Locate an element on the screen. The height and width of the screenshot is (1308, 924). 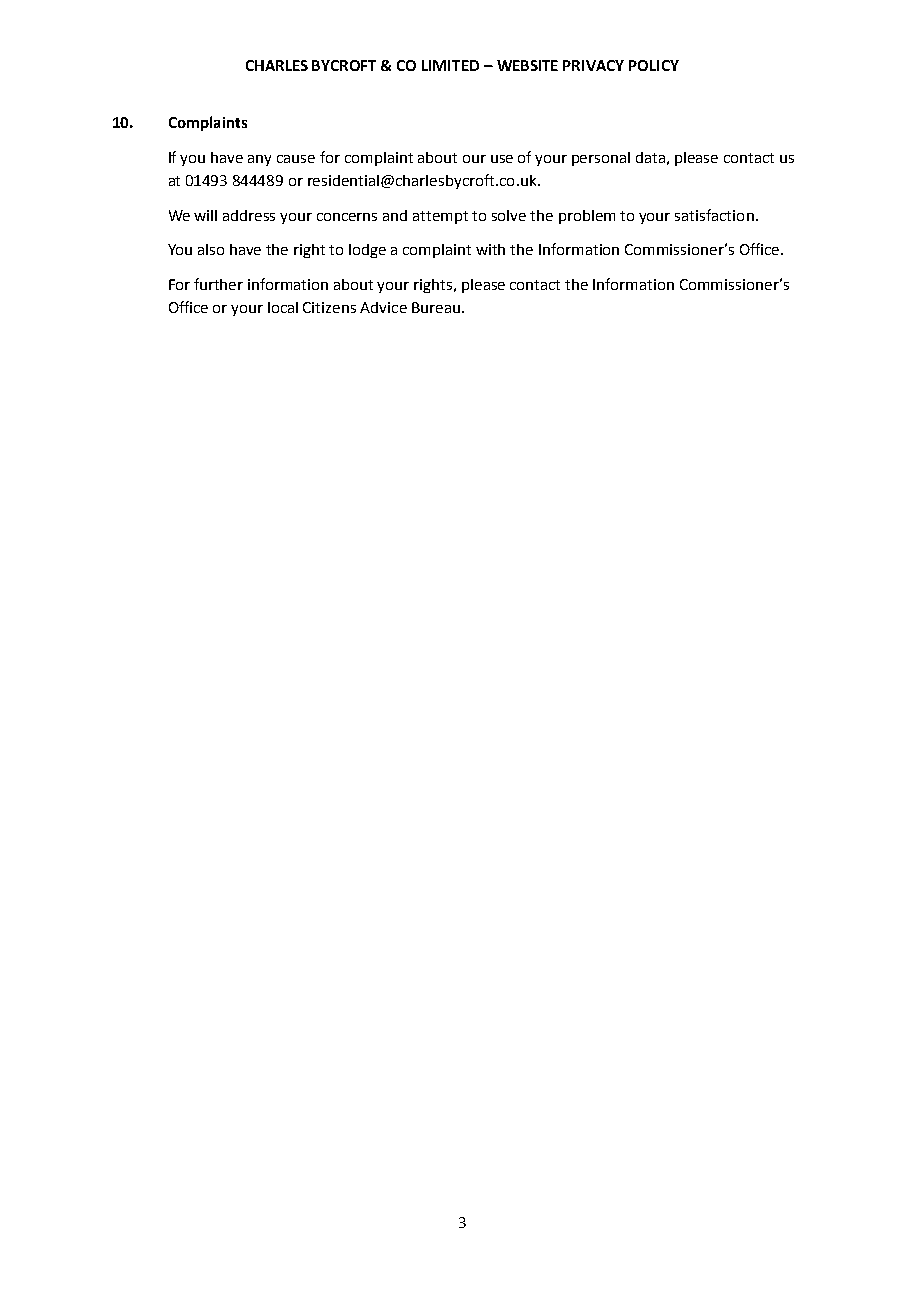
satisfaction is located at coordinates (714, 215).
